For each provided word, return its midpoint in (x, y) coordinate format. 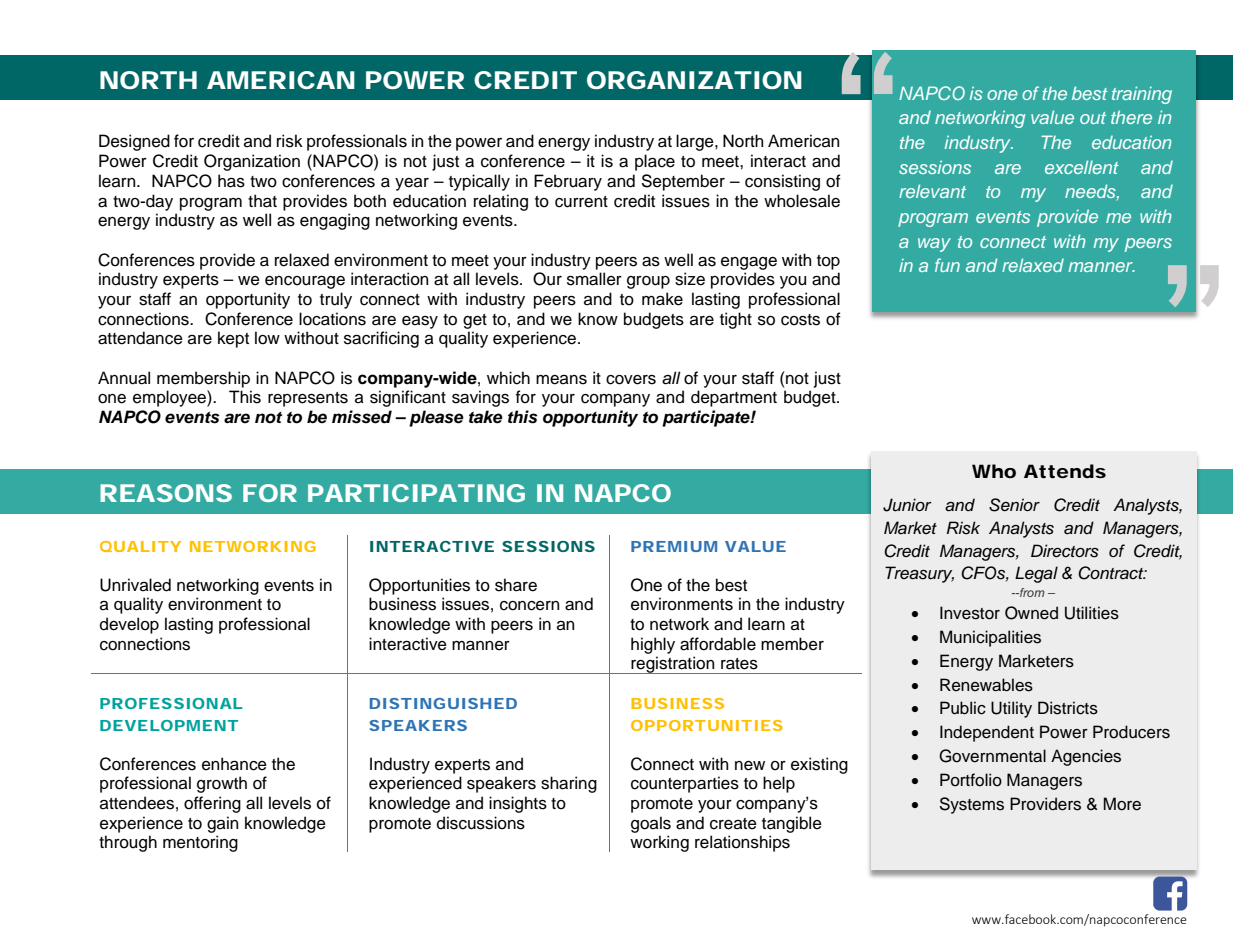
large (696, 142)
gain (222, 824)
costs (800, 320)
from (1031, 592)
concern (529, 606)
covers (631, 380)
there (1131, 117)
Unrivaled (135, 585)
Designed (134, 142)
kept (233, 339)
